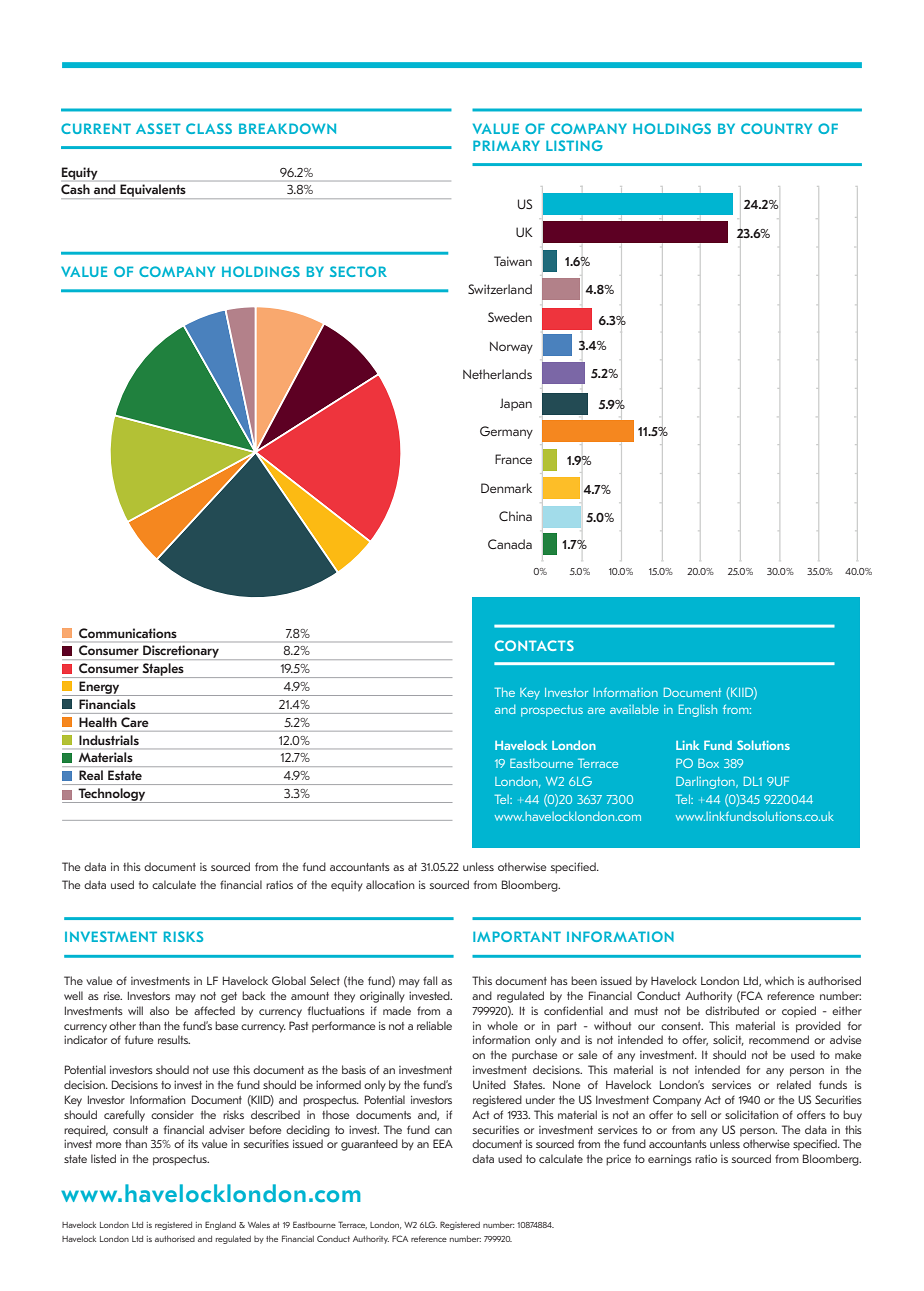 This image has width=924, height=1291. Describe the element at coordinates (220, 1225) in the image. I see `England` at that location.
